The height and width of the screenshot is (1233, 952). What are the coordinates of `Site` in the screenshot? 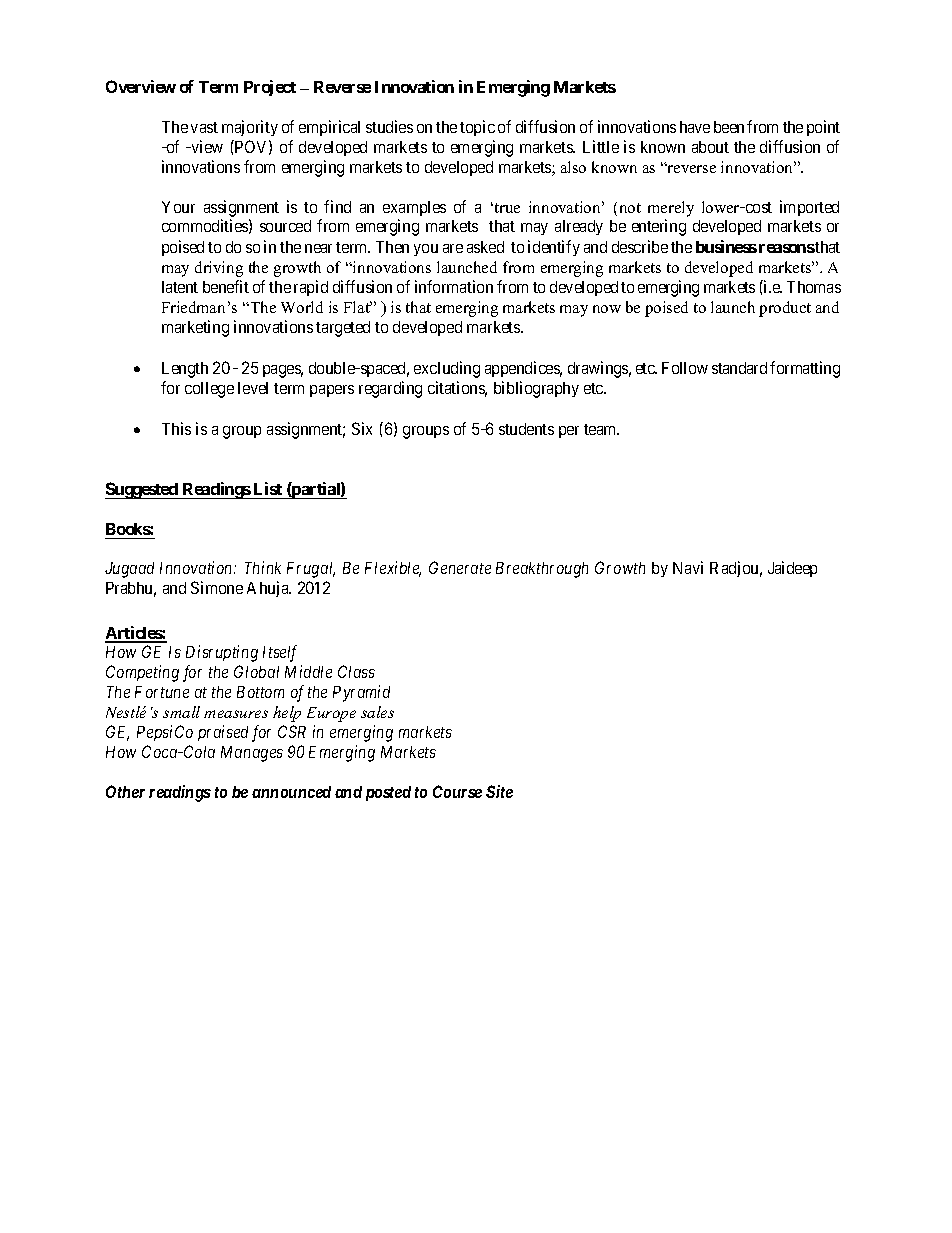 It's located at (499, 791).
